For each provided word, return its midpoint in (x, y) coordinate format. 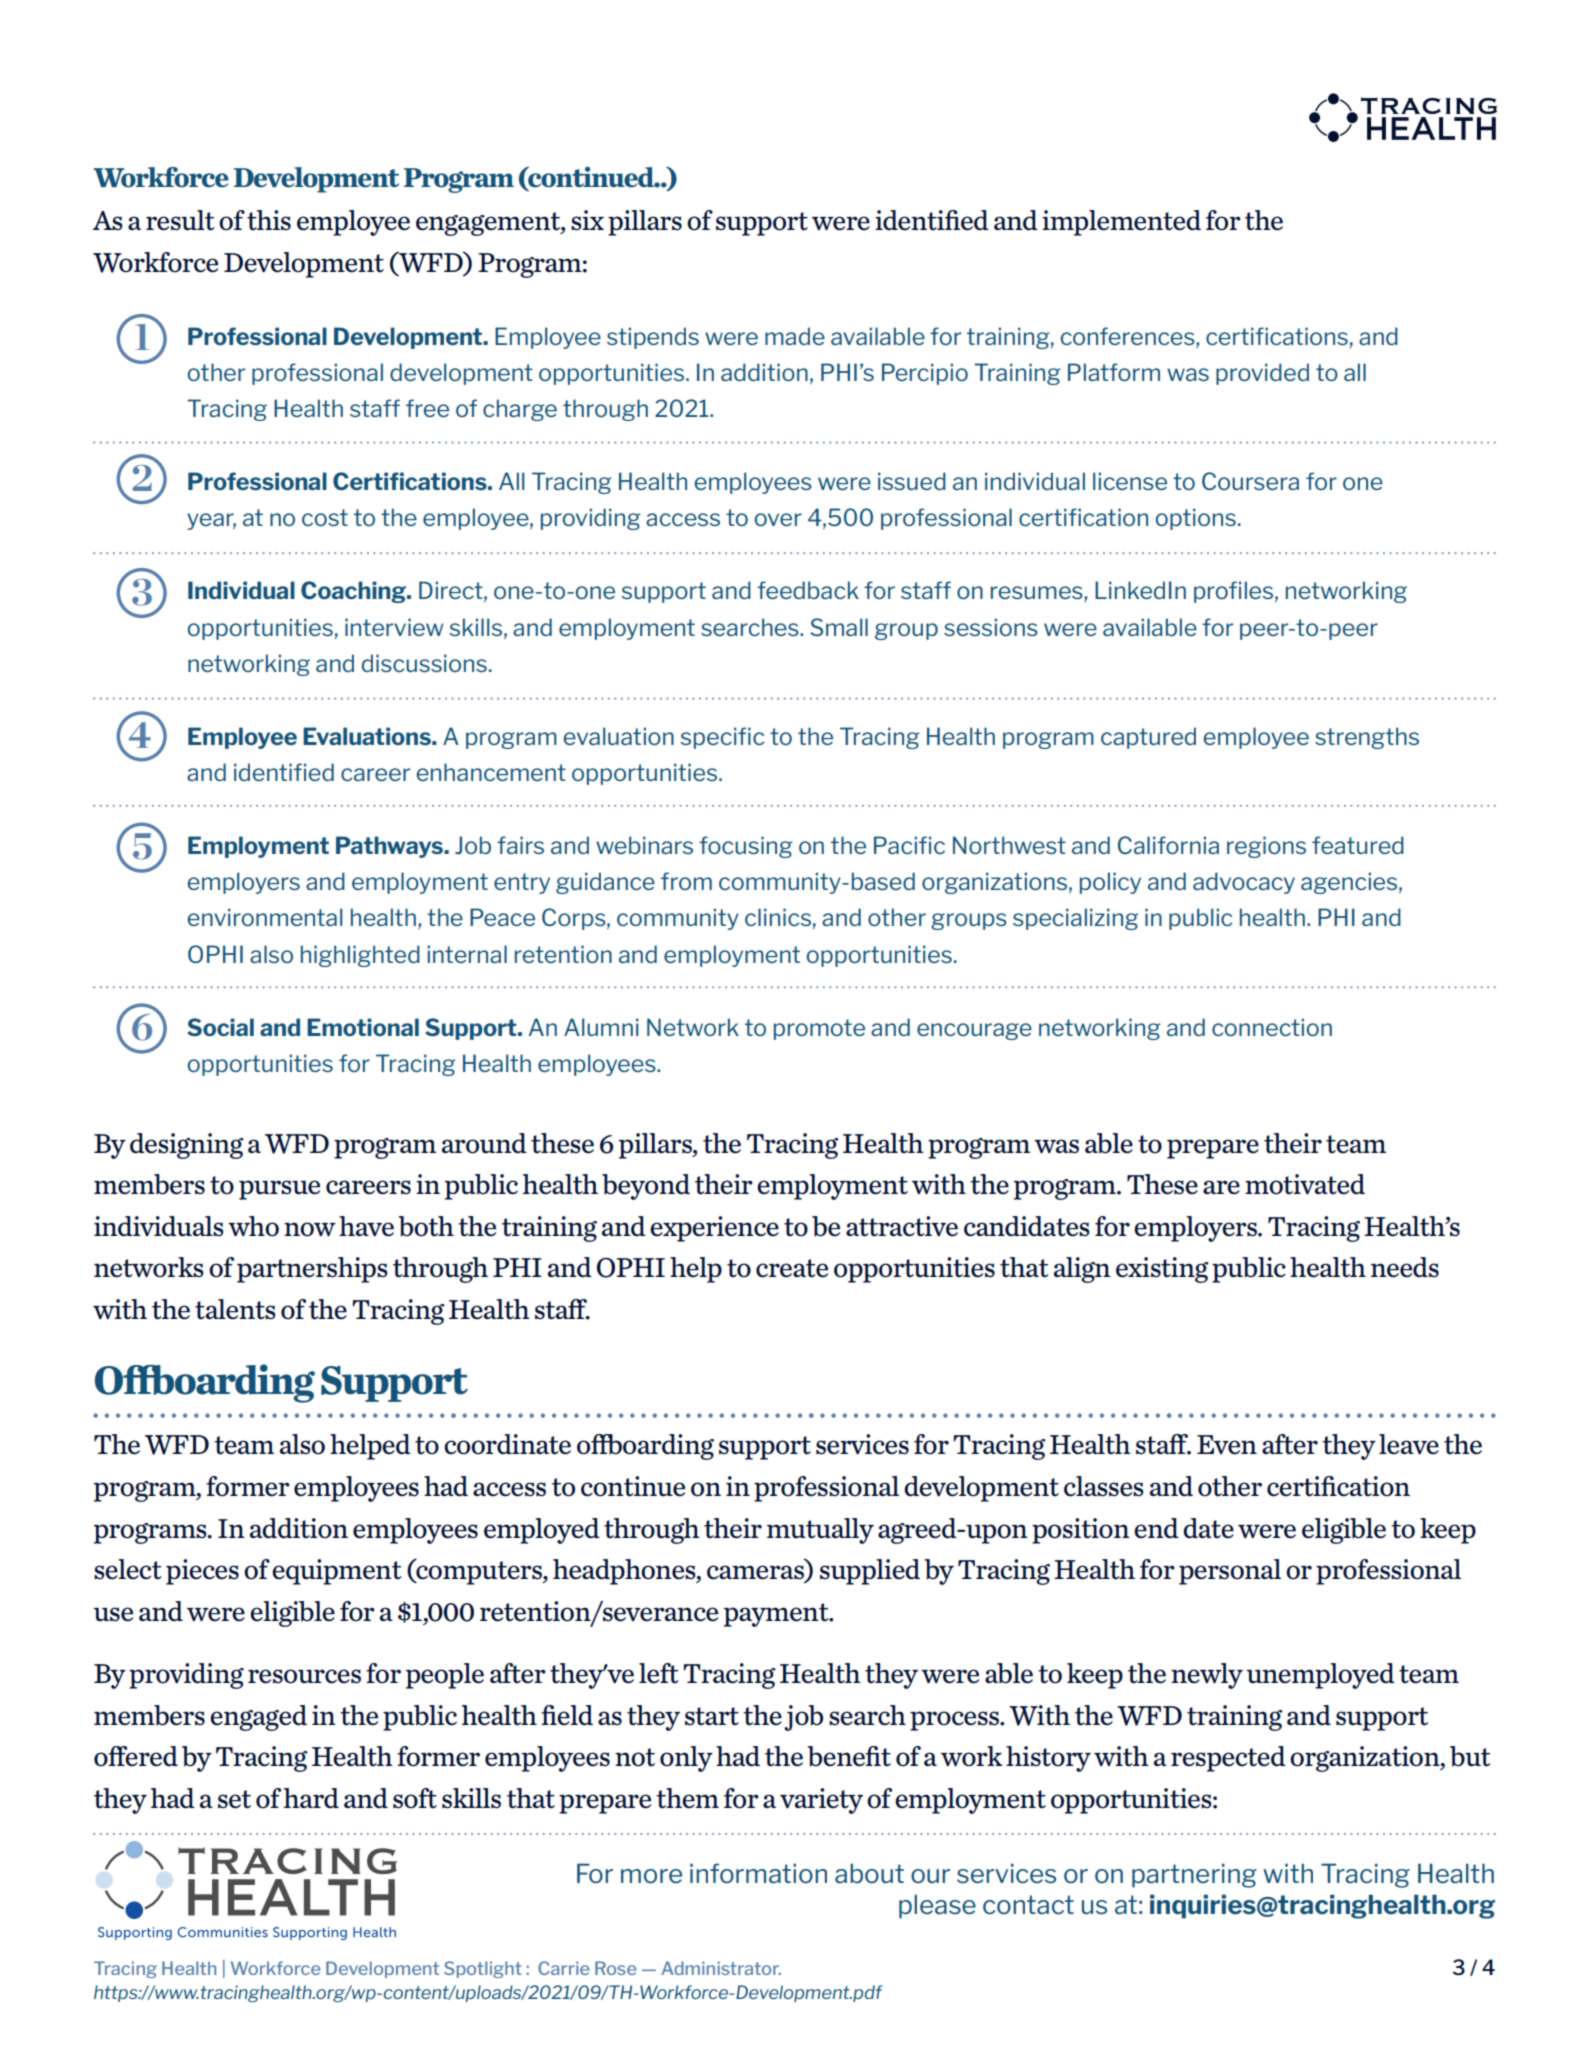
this (269, 220)
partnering (1194, 1875)
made (795, 336)
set (234, 1799)
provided (1262, 374)
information (758, 1873)
